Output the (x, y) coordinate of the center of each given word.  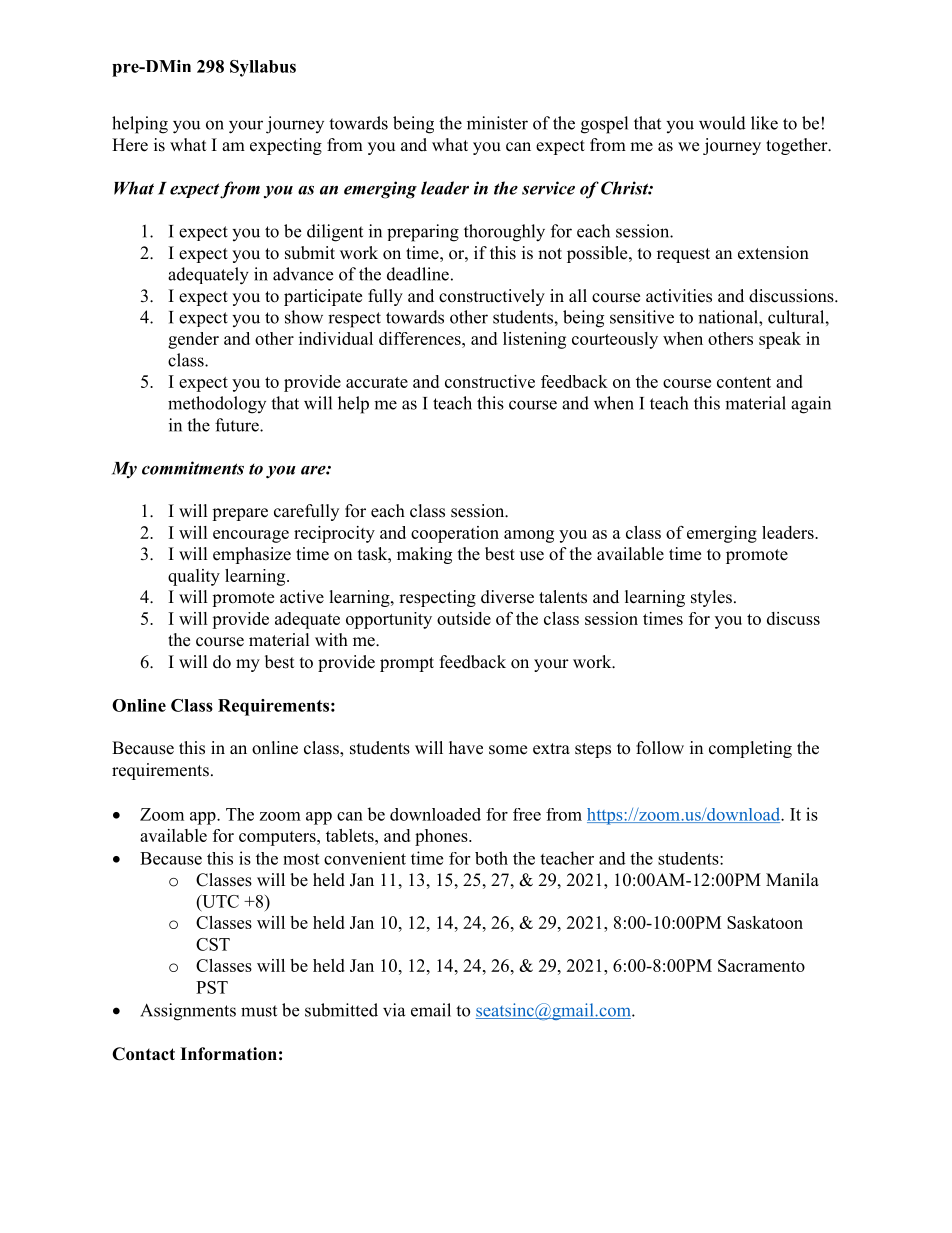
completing (750, 749)
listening (534, 340)
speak (780, 340)
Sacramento (761, 965)
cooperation (455, 534)
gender (193, 340)
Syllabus (263, 68)
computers (278, 838)
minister (497, 123)
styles (711, 598)
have (466, 748)
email (431, 1010)
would (722, 123)
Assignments (188, 1012)
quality (194, 577)
